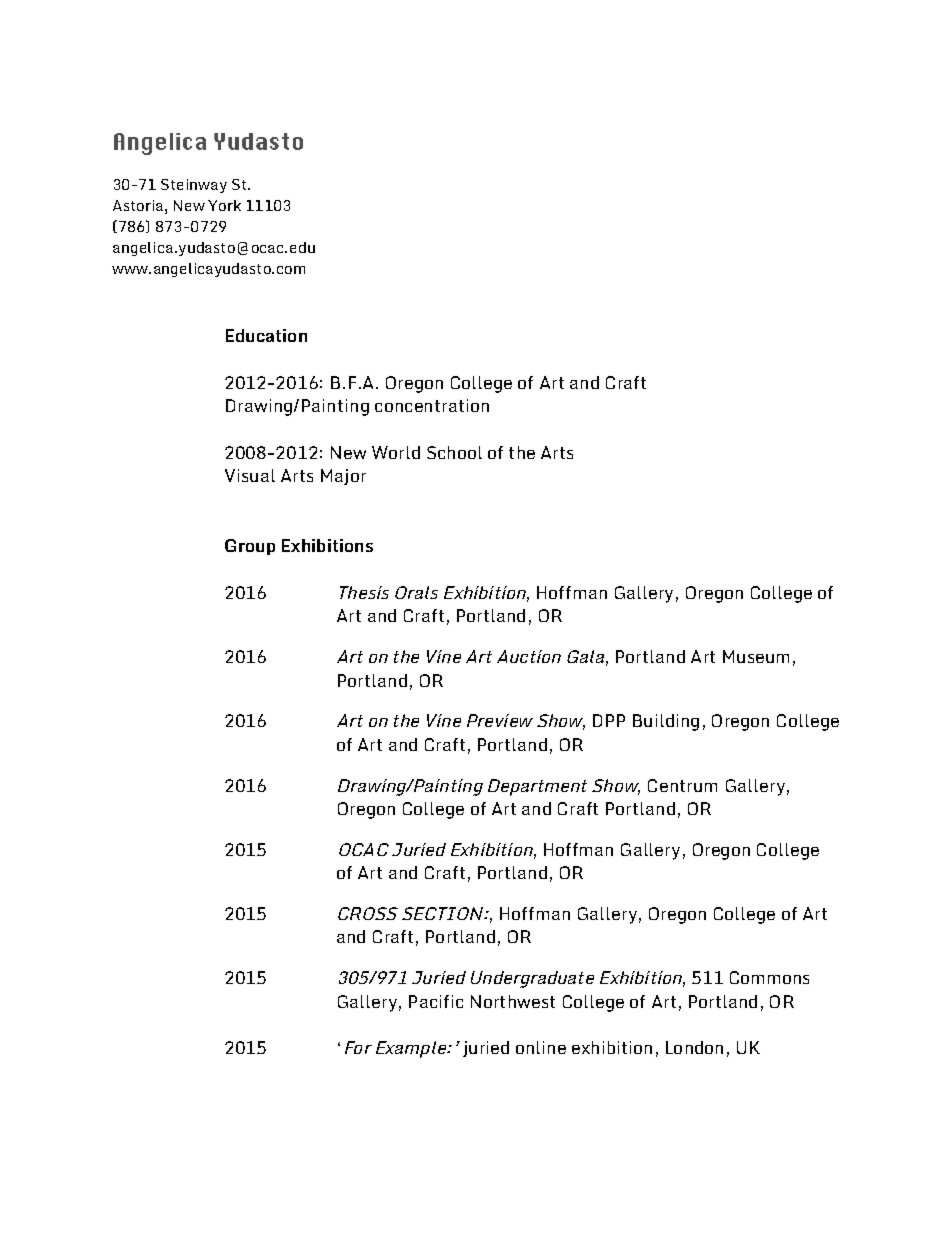 This image has width=952, height=1233. What do you see at coordinates (609, 720) in the image?
I see `DPP` at bounding box center [609, 720].
